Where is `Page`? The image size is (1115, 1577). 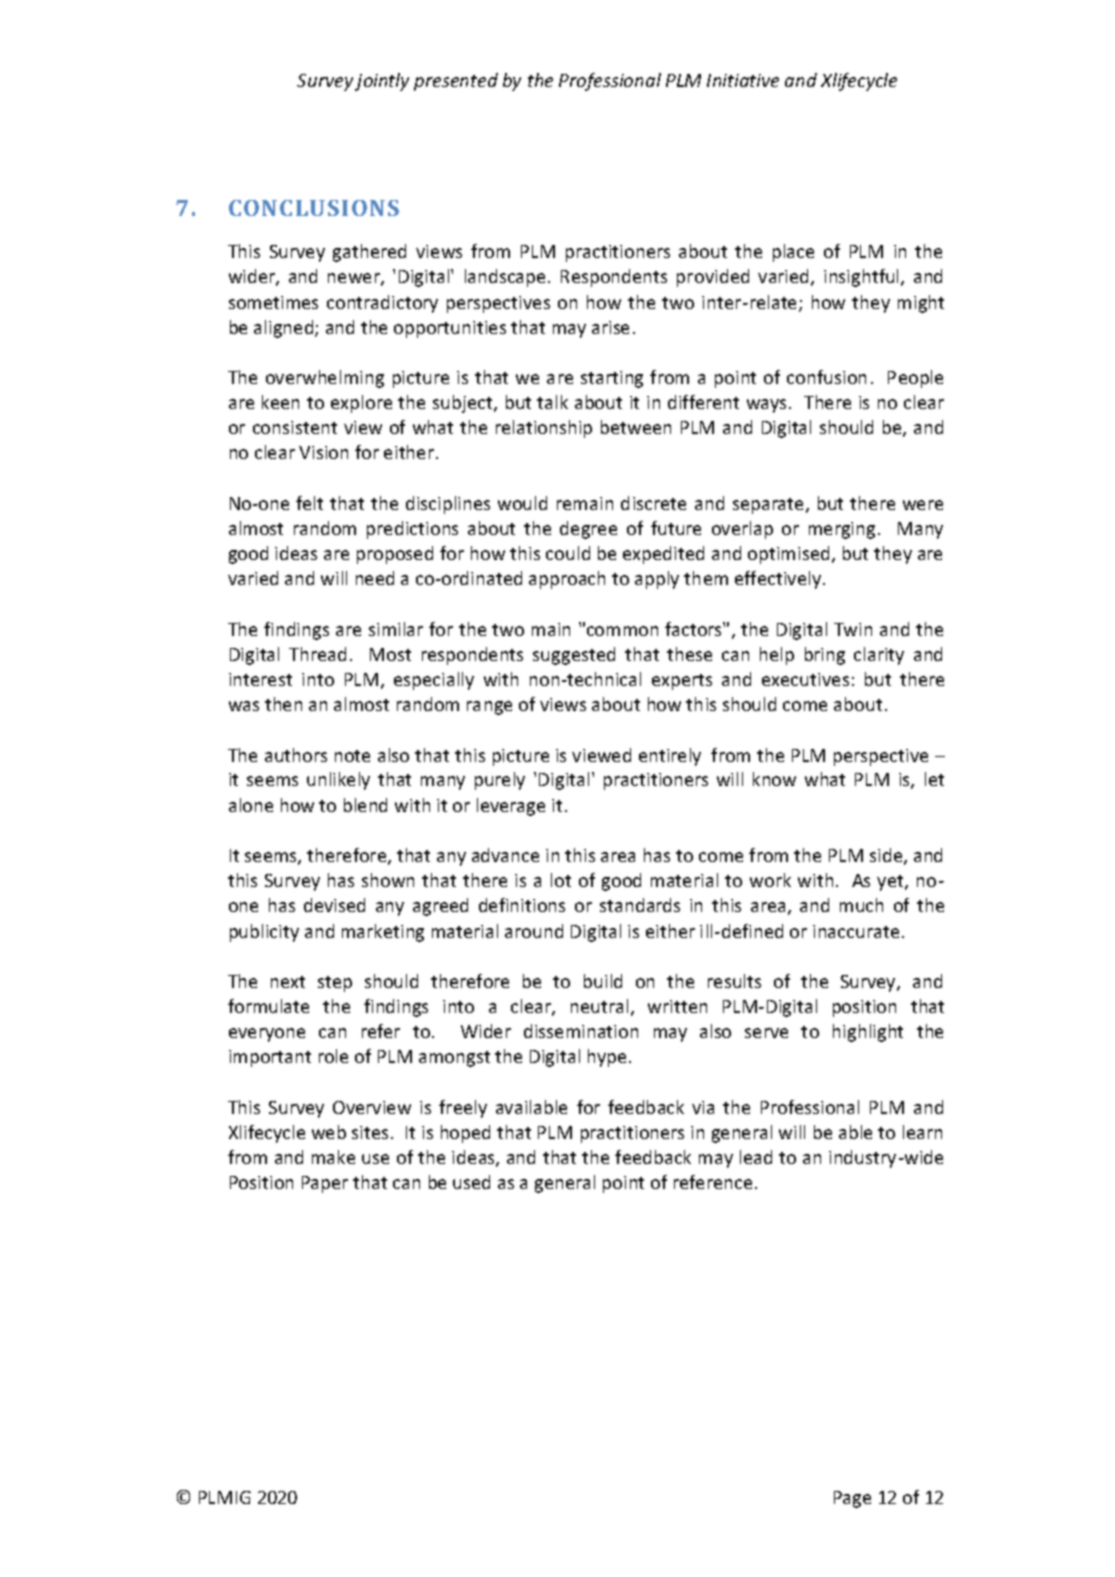
Page is located at coordinates (852, 1499).
